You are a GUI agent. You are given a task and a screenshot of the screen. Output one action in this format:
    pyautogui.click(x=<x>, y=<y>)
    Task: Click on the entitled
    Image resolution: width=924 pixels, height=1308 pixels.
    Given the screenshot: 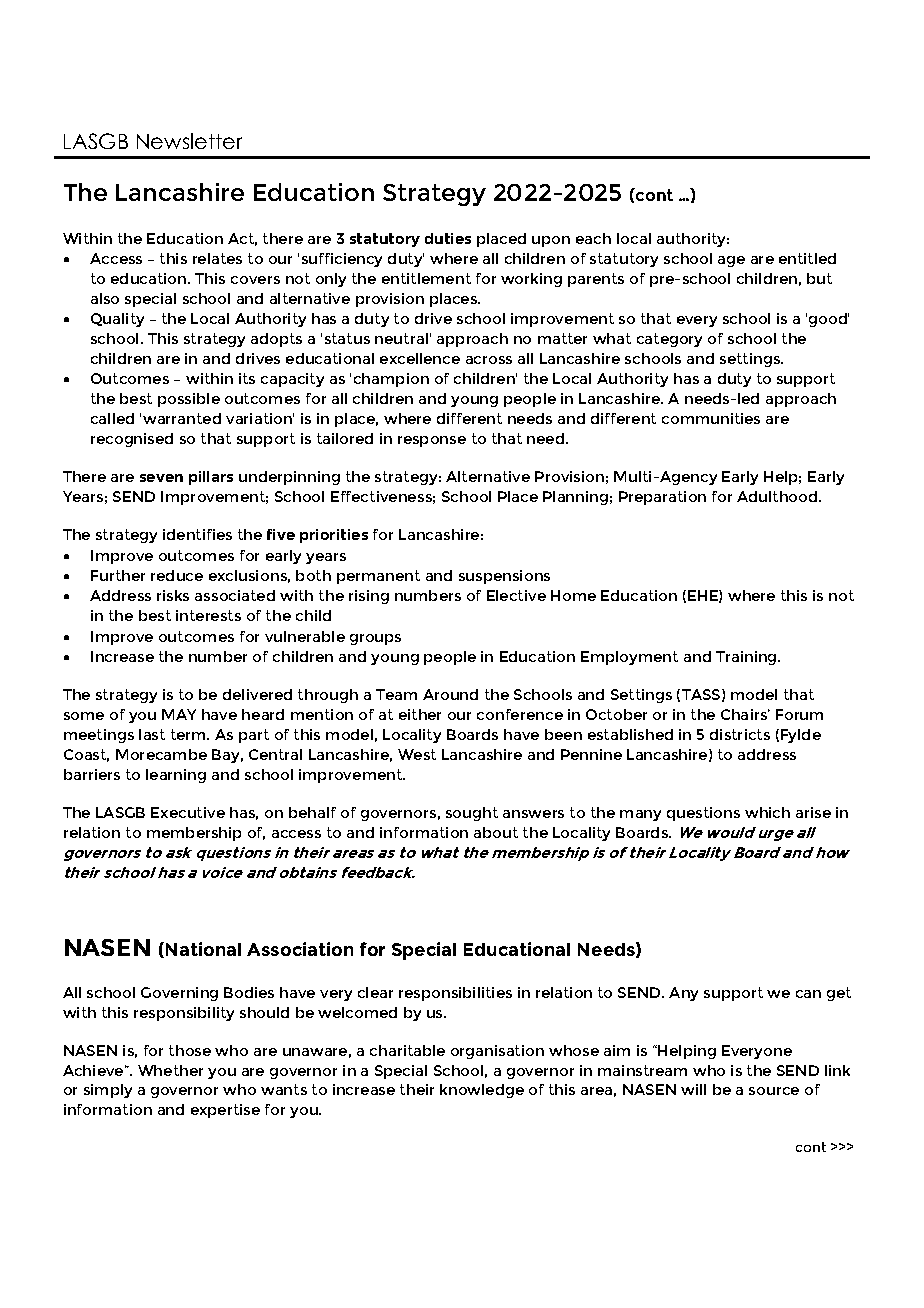 What is the action you would take?
    pyautogui.click(x=807, y=258)
